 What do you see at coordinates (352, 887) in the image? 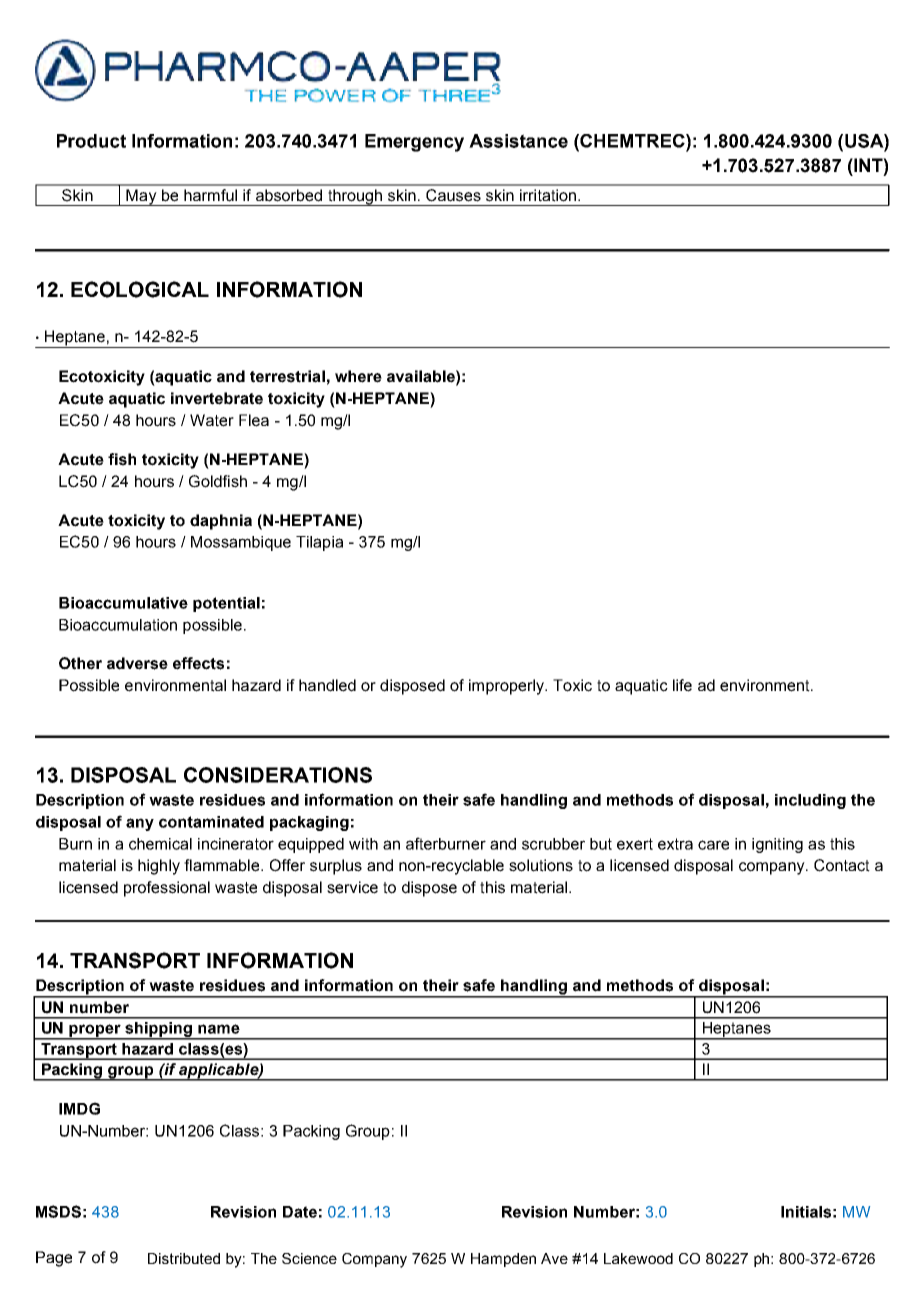
I see `service` at bounding box center [352, 887].
